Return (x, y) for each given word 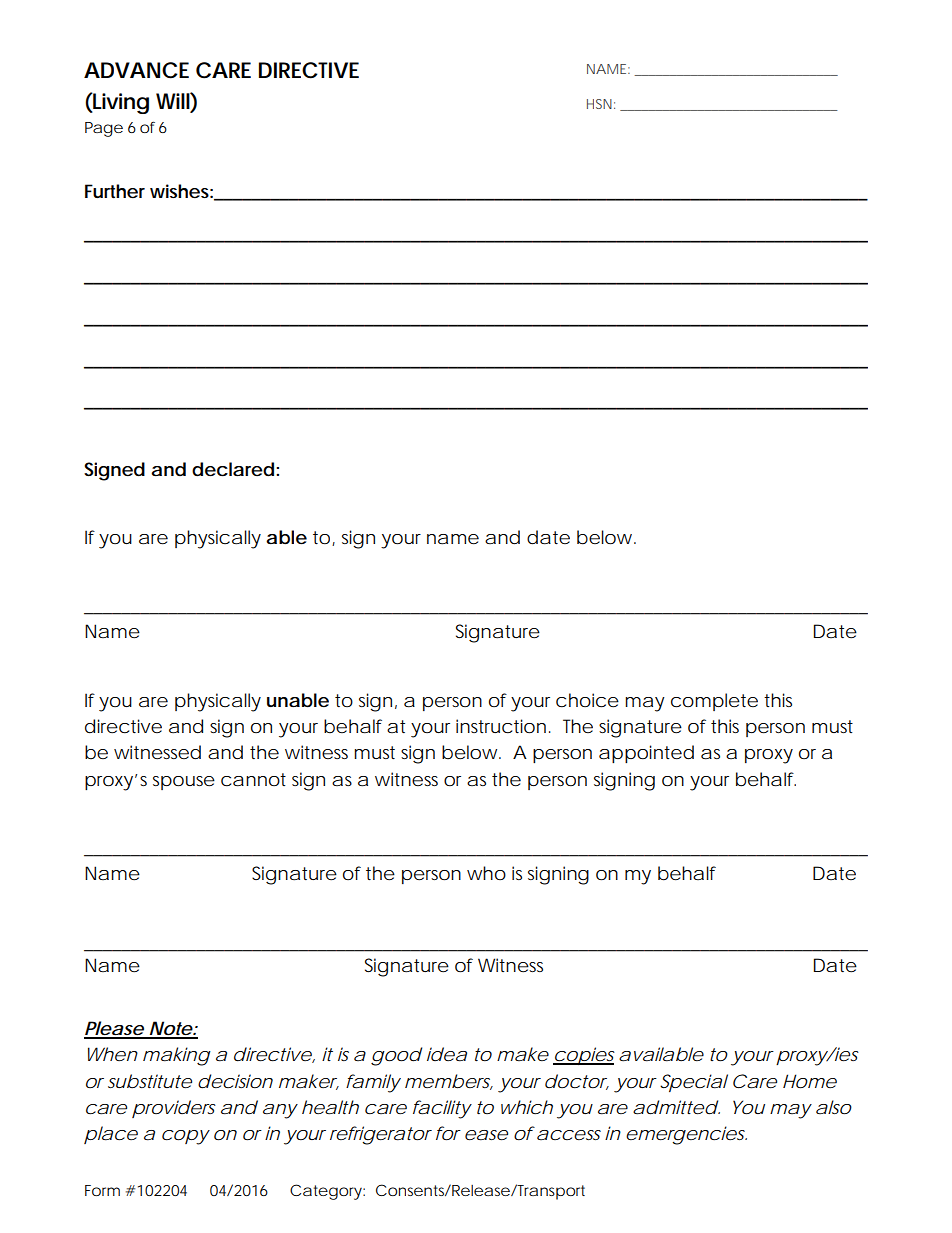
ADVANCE (136, 70)
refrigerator (381, 1135)
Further (115, 191)
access (569, 1135)
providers (174, 1109)
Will (173, 100)
